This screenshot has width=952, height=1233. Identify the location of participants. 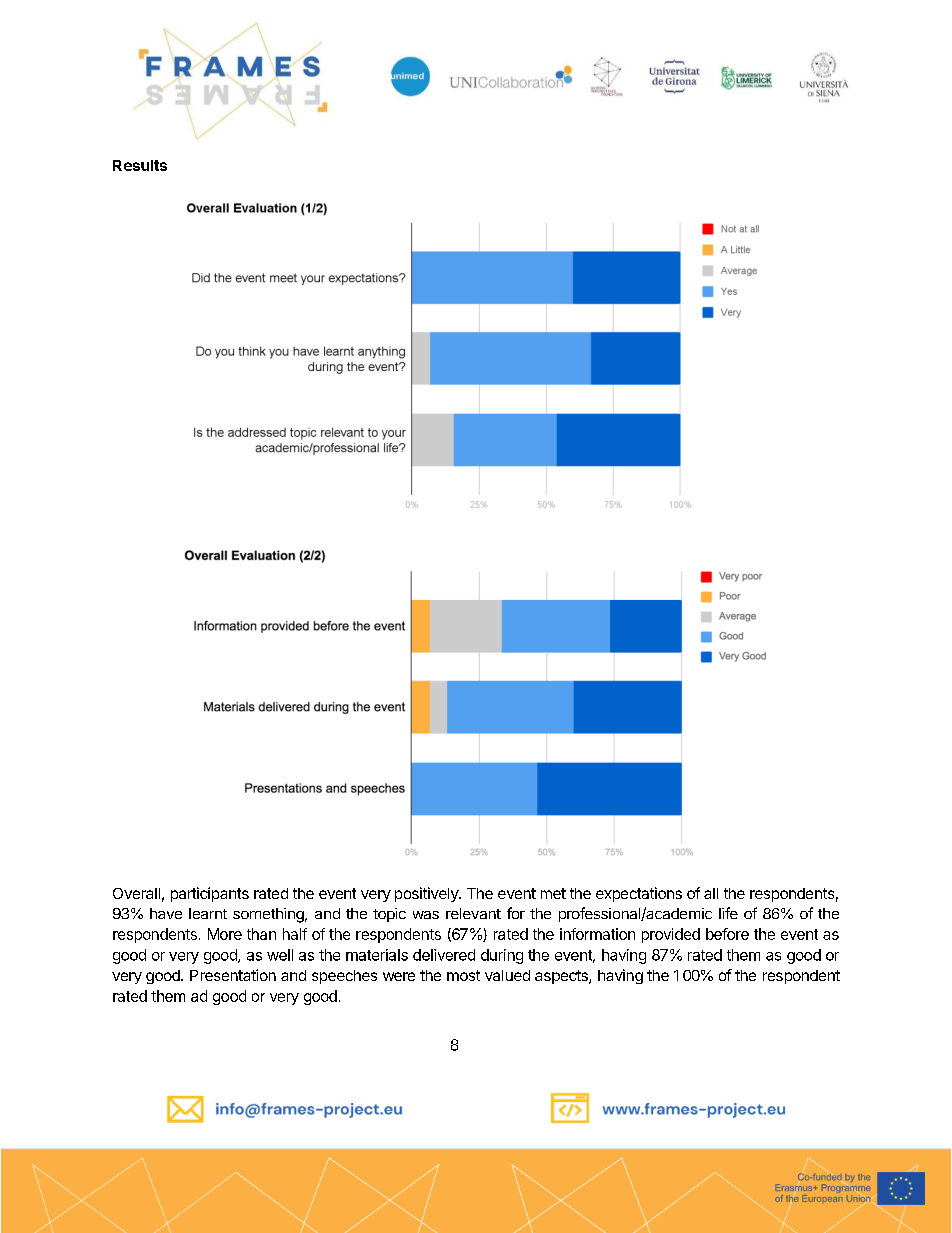
(210, 894).
